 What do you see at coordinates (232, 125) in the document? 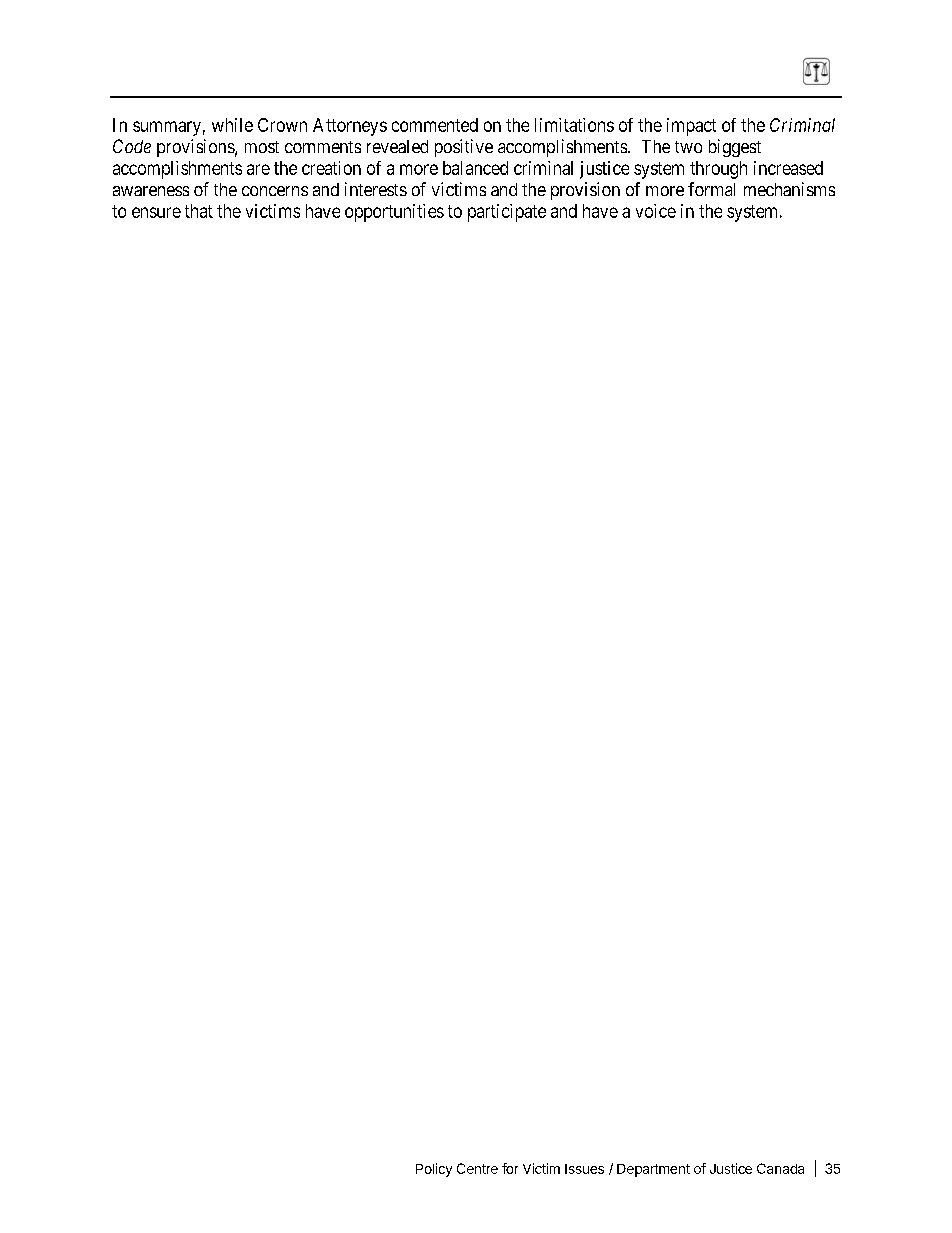
I see `while` at bounding box center [232, 125].
